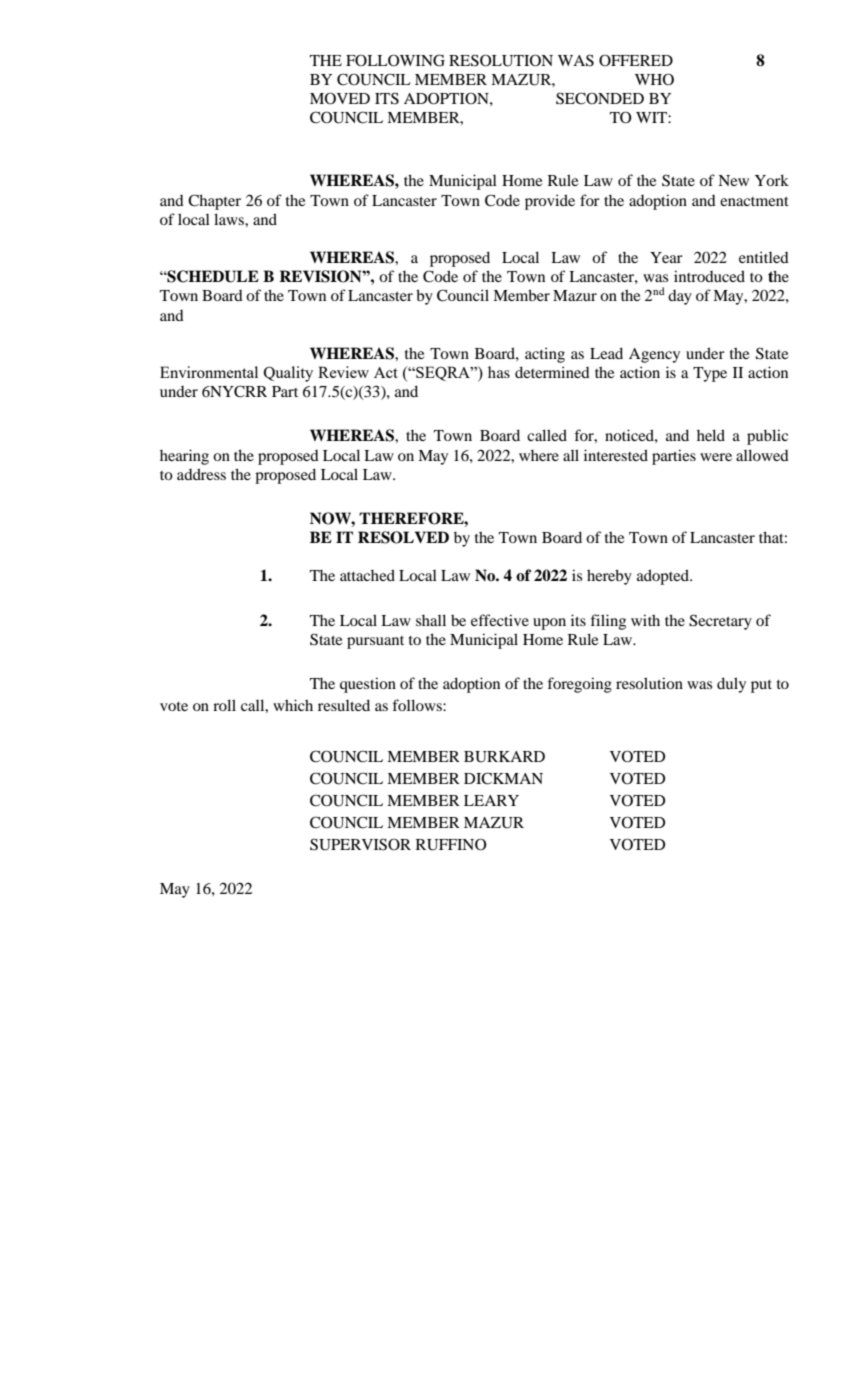 This image has width=849, height=1400. What do you see at coordinates (716, 457) in the image?
I see `were` at bounding box center [716, 457].
